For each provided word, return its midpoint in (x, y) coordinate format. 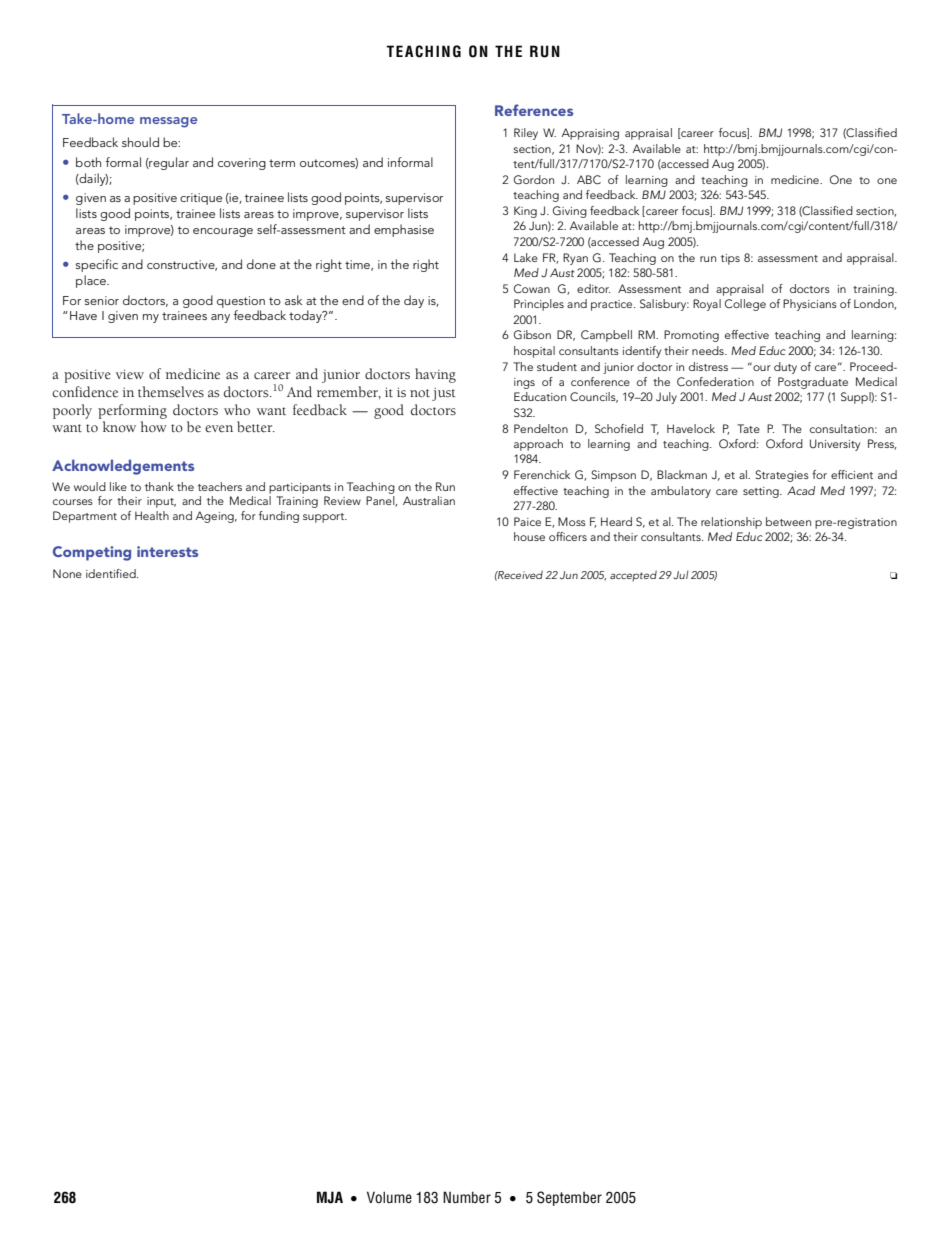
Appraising (590, 134)
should (140, 142)
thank (159, 486)
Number (467, 1197)
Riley (526, 134)
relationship (731, 523)
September (569, 1198)
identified (112, 573)
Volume (389, 1197)
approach (538, 445)
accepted (633, 576)
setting (762, 492)
